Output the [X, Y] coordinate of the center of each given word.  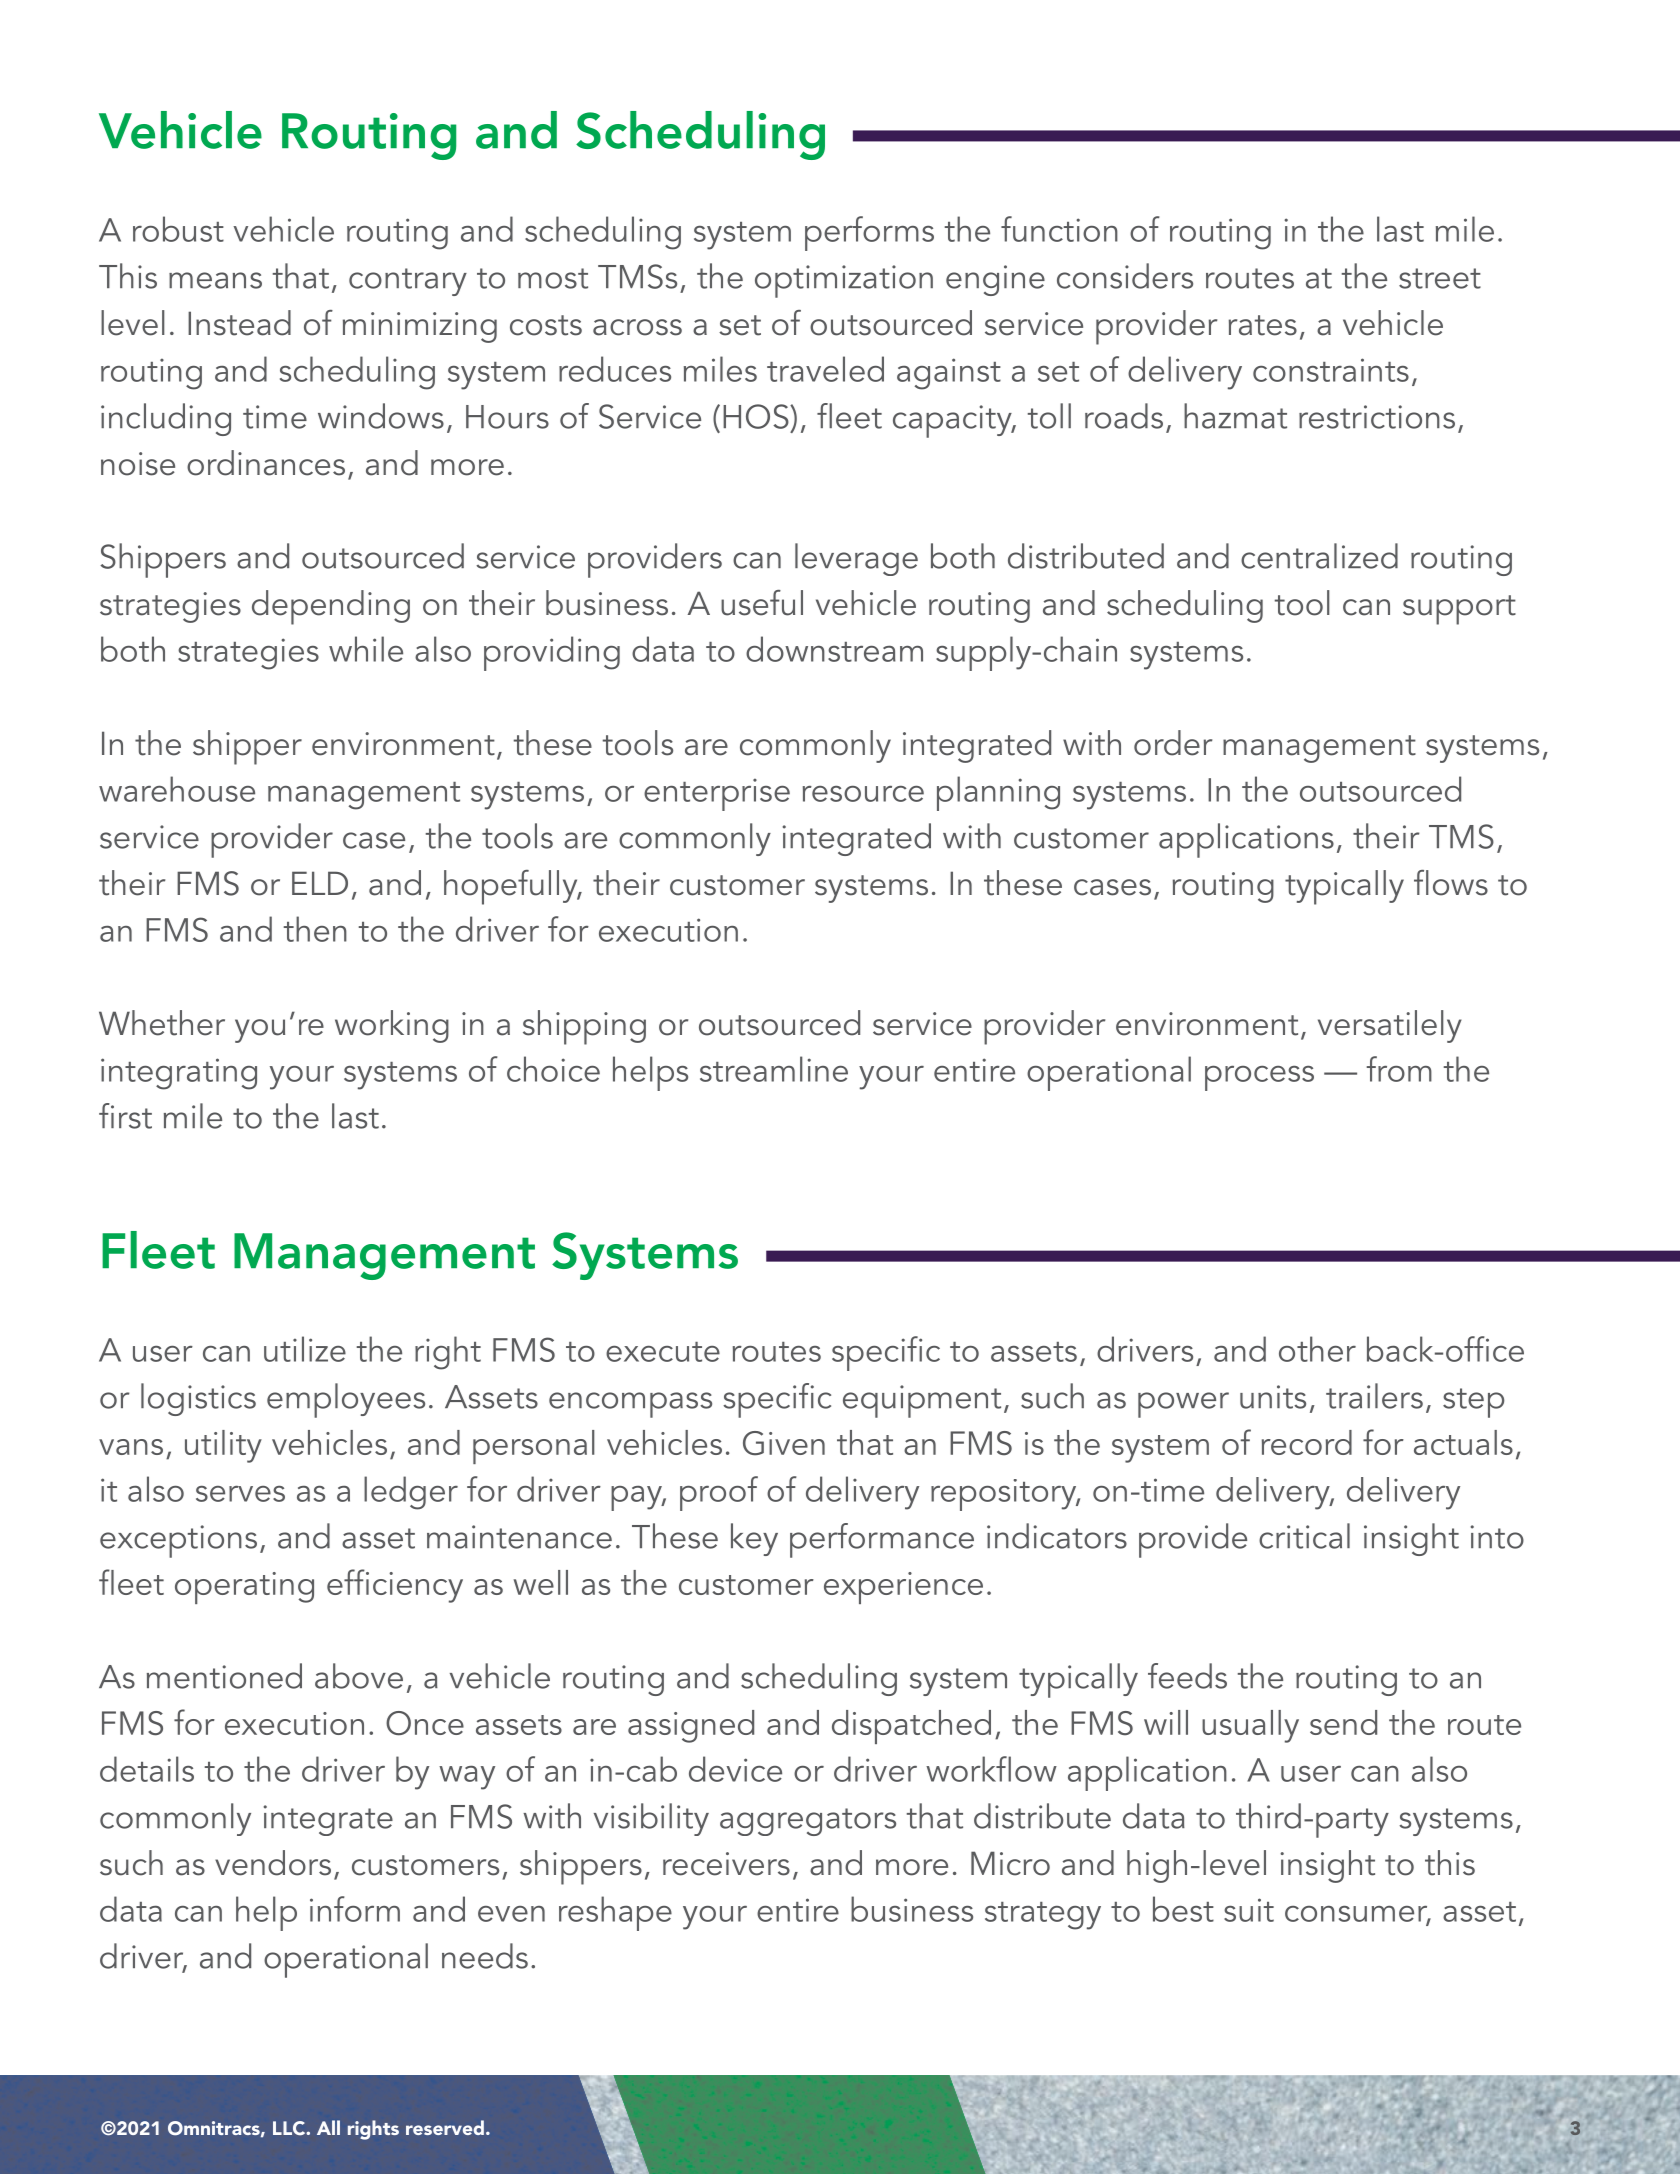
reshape [615, 1913]
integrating [179, 1074]
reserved [445, 2127]
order [1173, 743]
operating [244, 1588]
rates [1263, 325]
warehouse [177, 789]
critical [1304, 1536]
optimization [844, 281]
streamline [774, 1069]
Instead [239, 323]
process [1259, 1078]
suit [1249, 1910]
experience [903, 1588]
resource [863, 794]
